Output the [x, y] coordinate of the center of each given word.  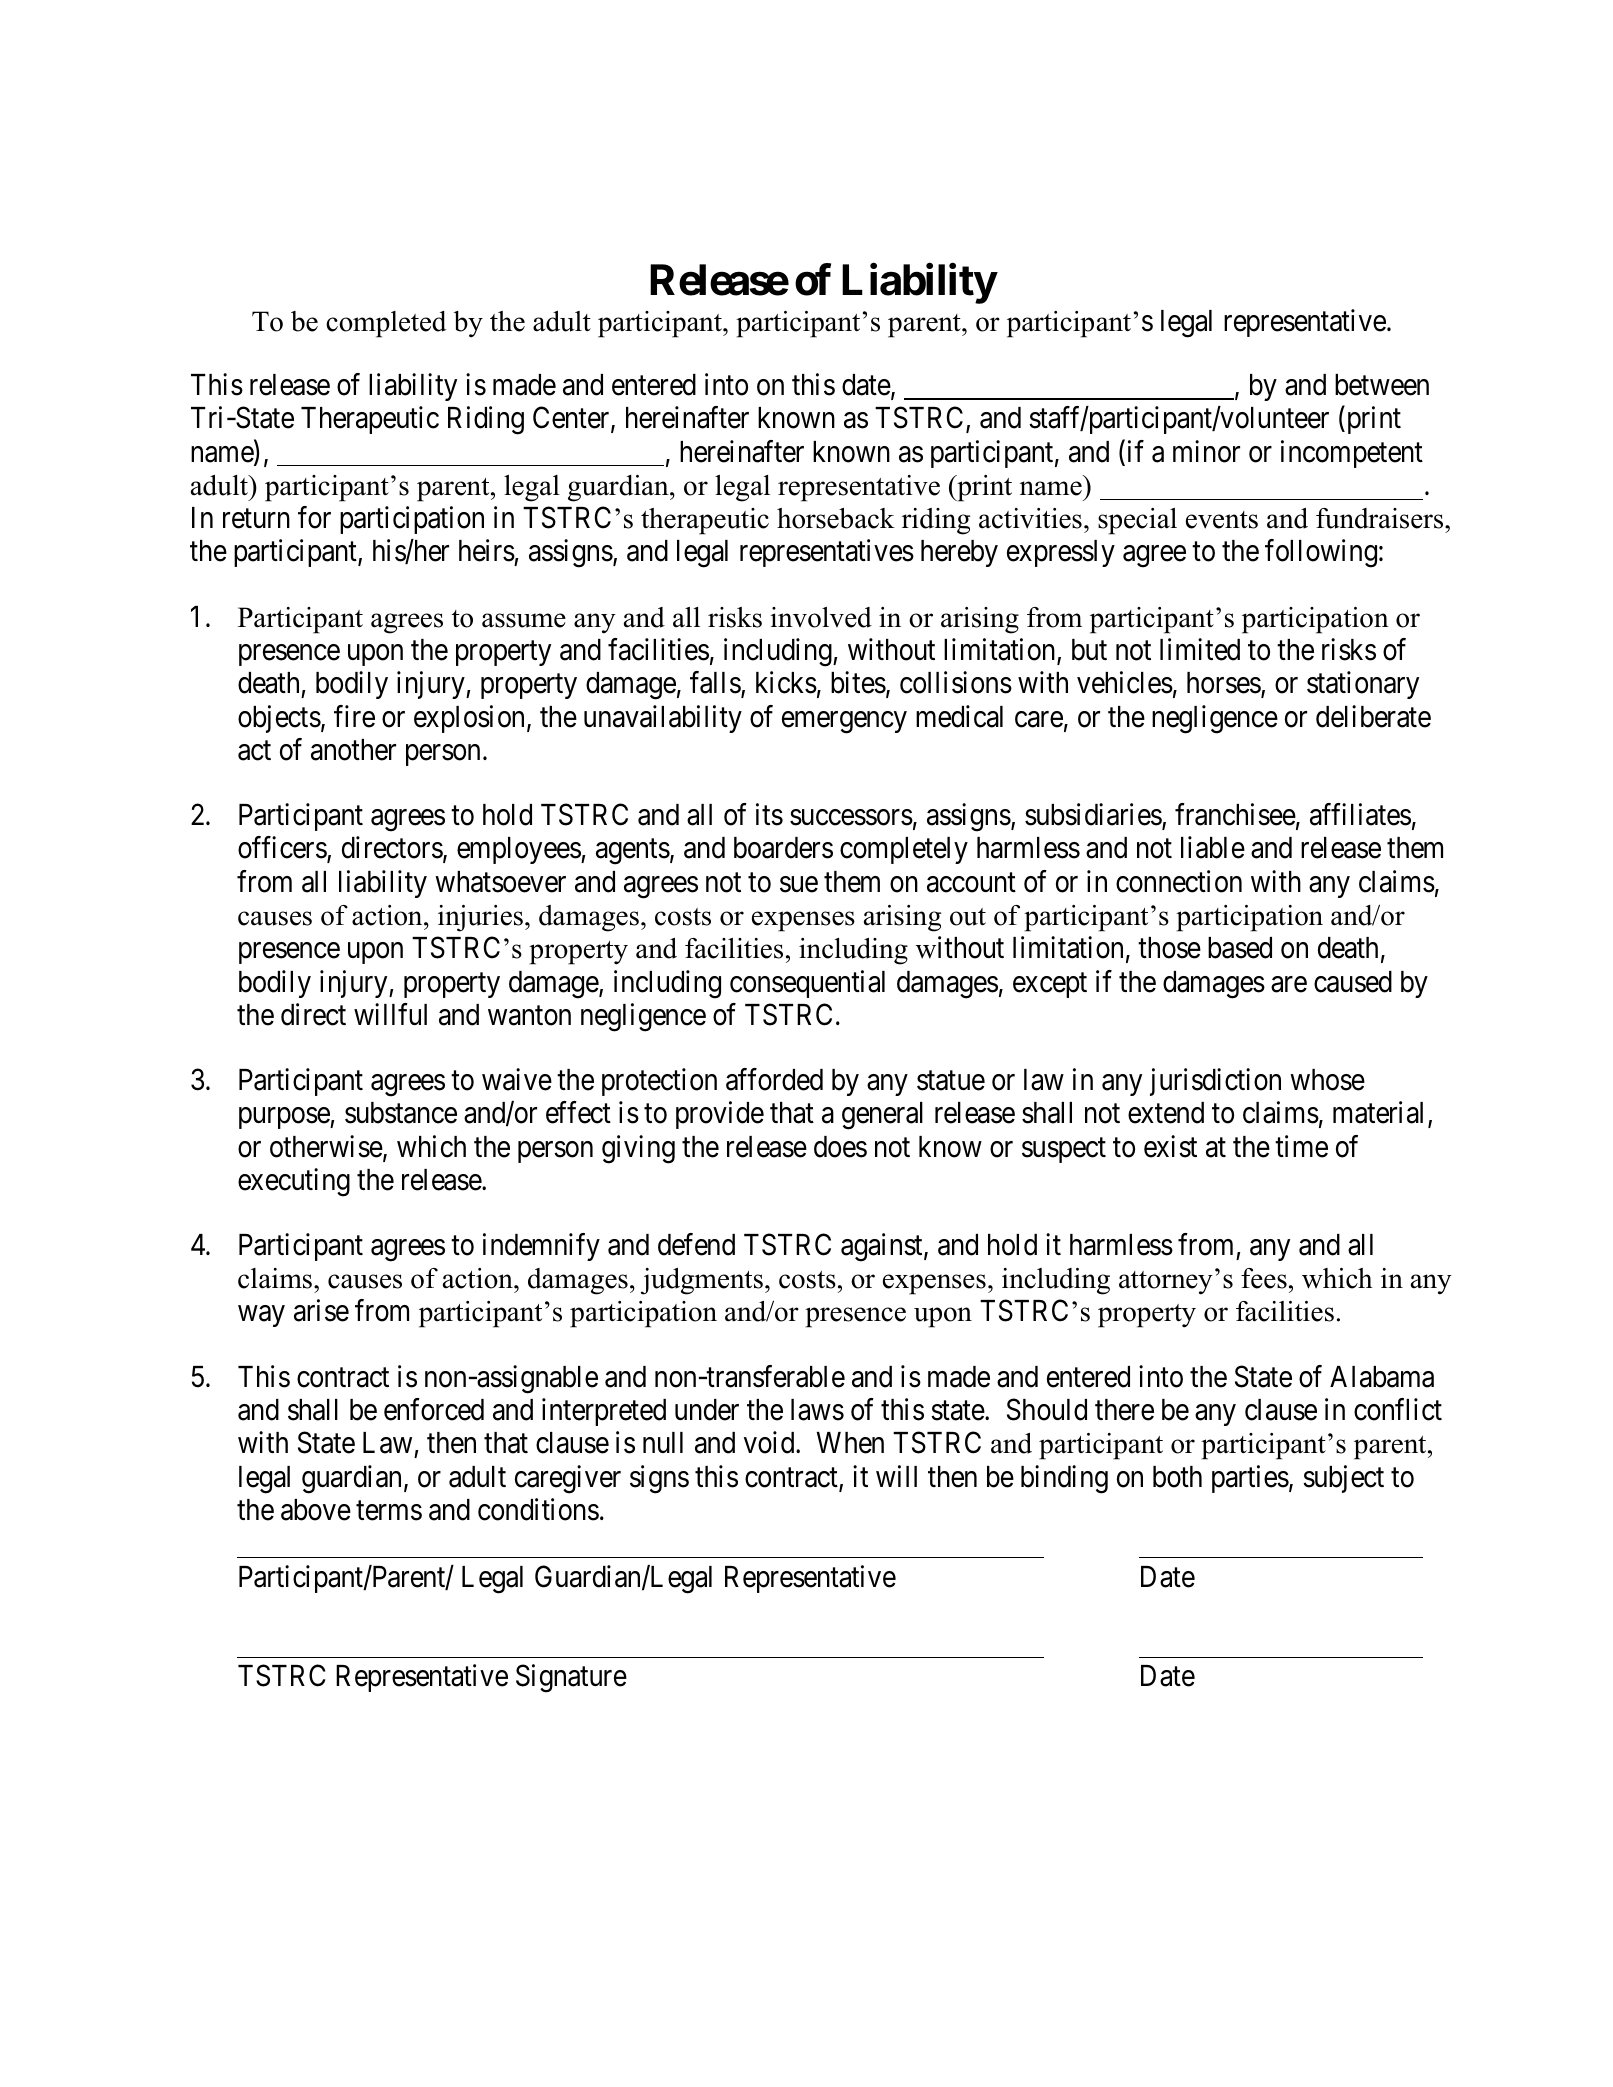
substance [401, 1113]
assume [524, 620]
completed [386, 324]
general [882, 1116]
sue [799, 884]
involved [821, 617]
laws [817, 1410]
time [1301, 1146]
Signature [571, 1679]
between [1382, 385]
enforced [434, 1409]
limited [1200, 649]
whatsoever [500, 882]
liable [1213, 847]
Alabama [1382, 1377]
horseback [836, 518]
